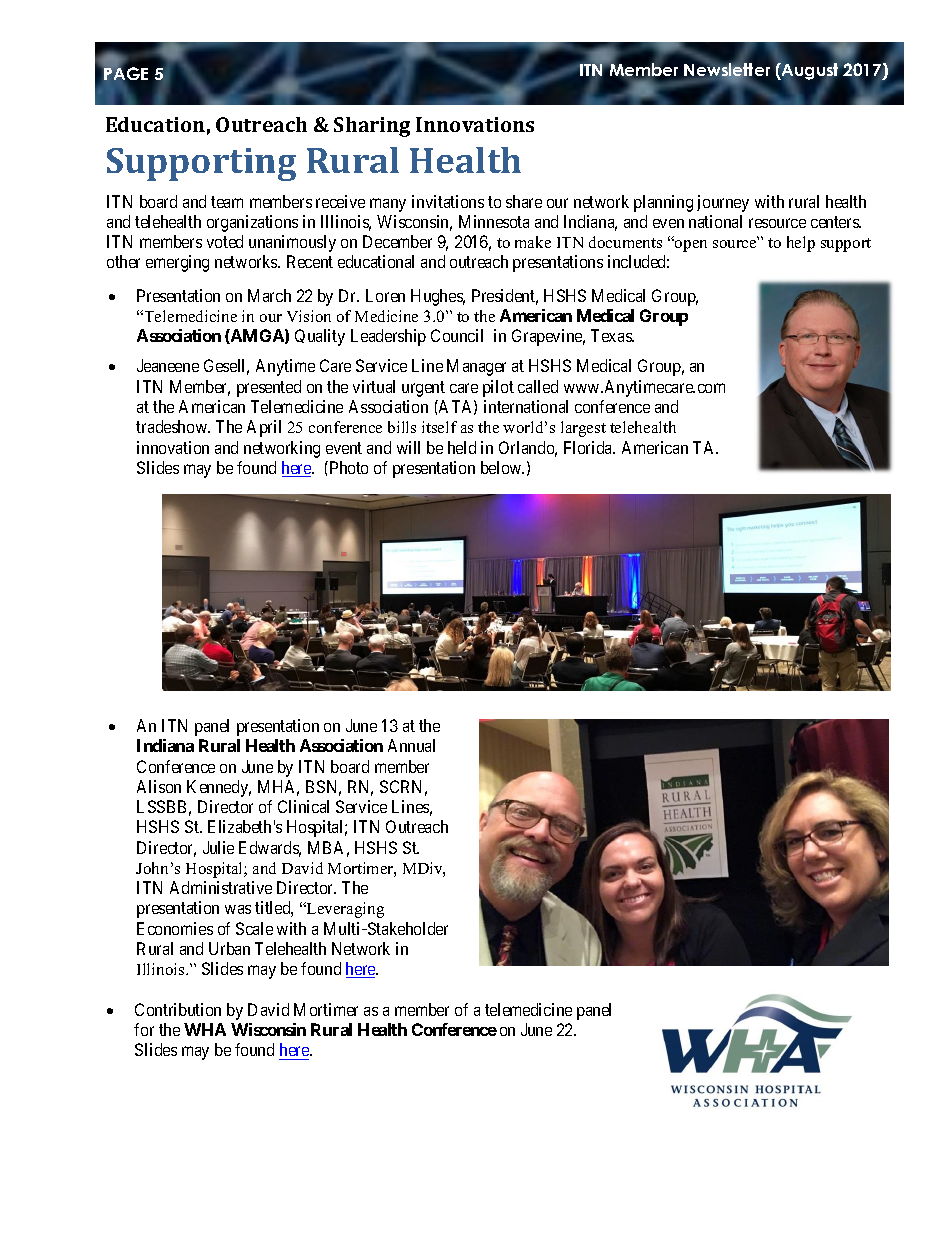 This screenshot has width=952, height=1233. What do you see at coordinates (589, 447) in the screenshot?
I see `Florida` at bounding box center [589, 447].
